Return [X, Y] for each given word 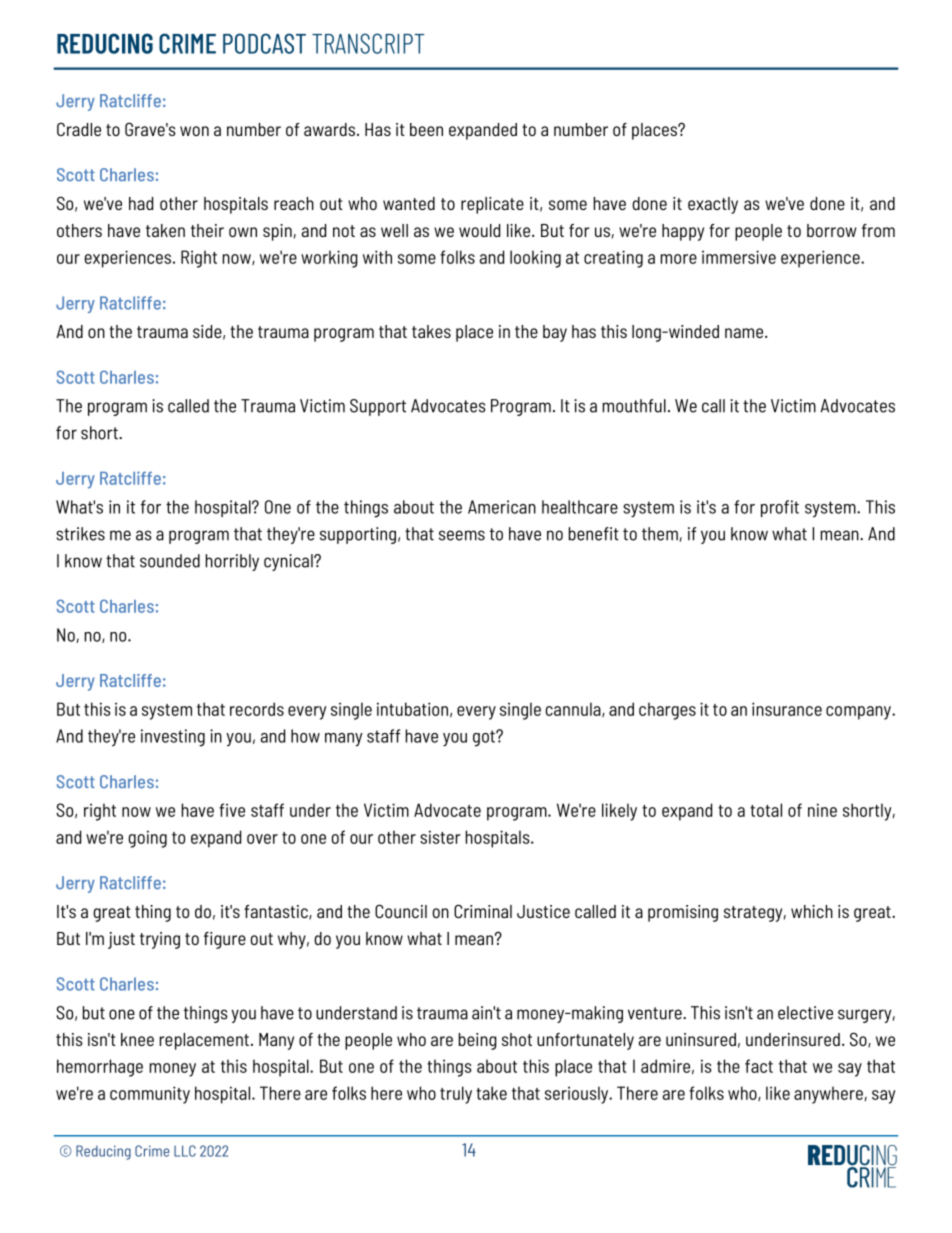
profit [780, 508]
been [426, 129]
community [150, 1095]
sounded [170, 561]
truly [456, 1095]
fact [759, 1066]
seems [462, 535]
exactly [713, 205]
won [194, 131]
